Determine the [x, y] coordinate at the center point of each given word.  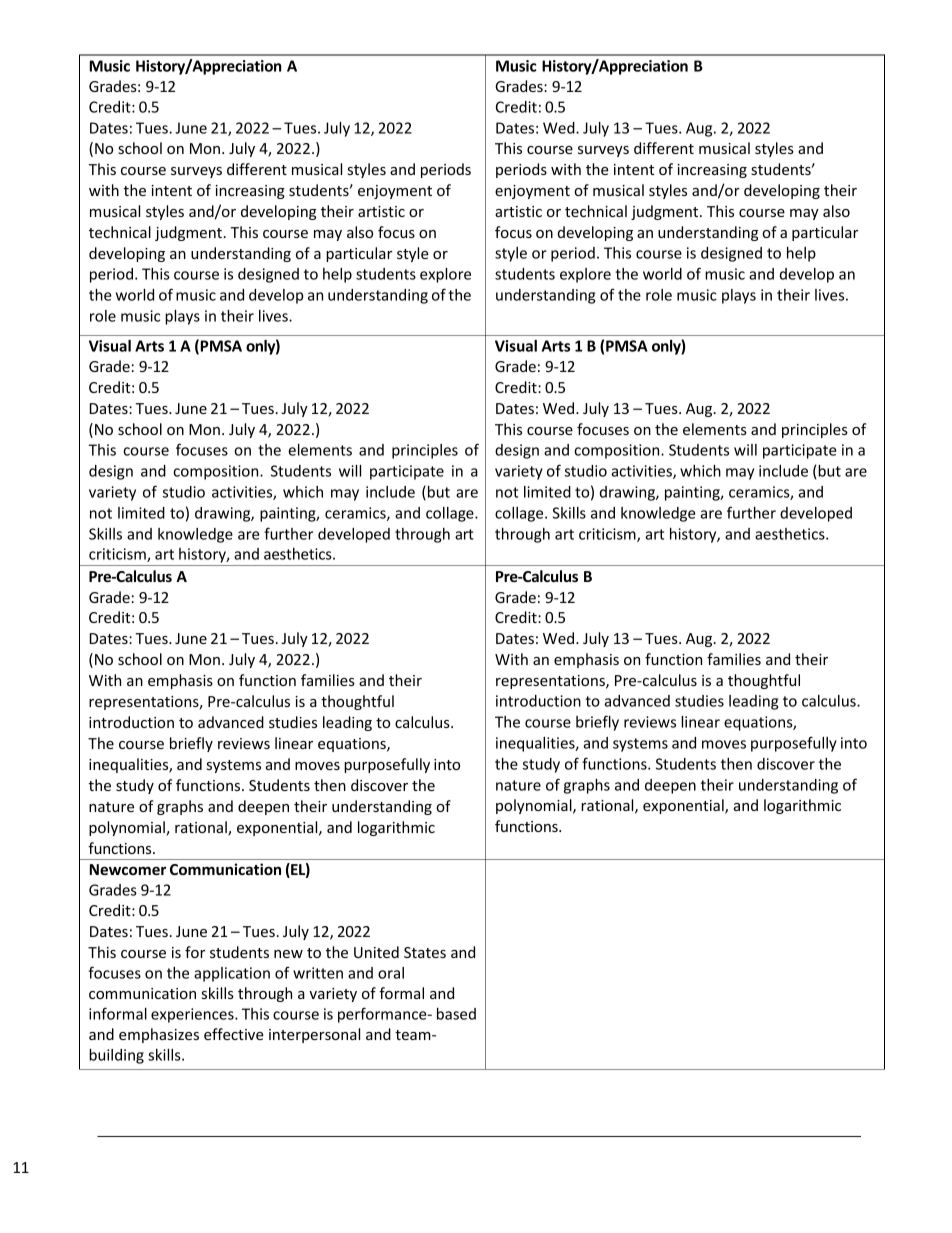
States [425, 952]
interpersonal [314, 1035]
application [232, 974]
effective [234, 1034]
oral [391, 973]
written [318, 973]
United [376, 952]
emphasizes [159, 1035]
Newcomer [128, 869]
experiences [193, 1015]
